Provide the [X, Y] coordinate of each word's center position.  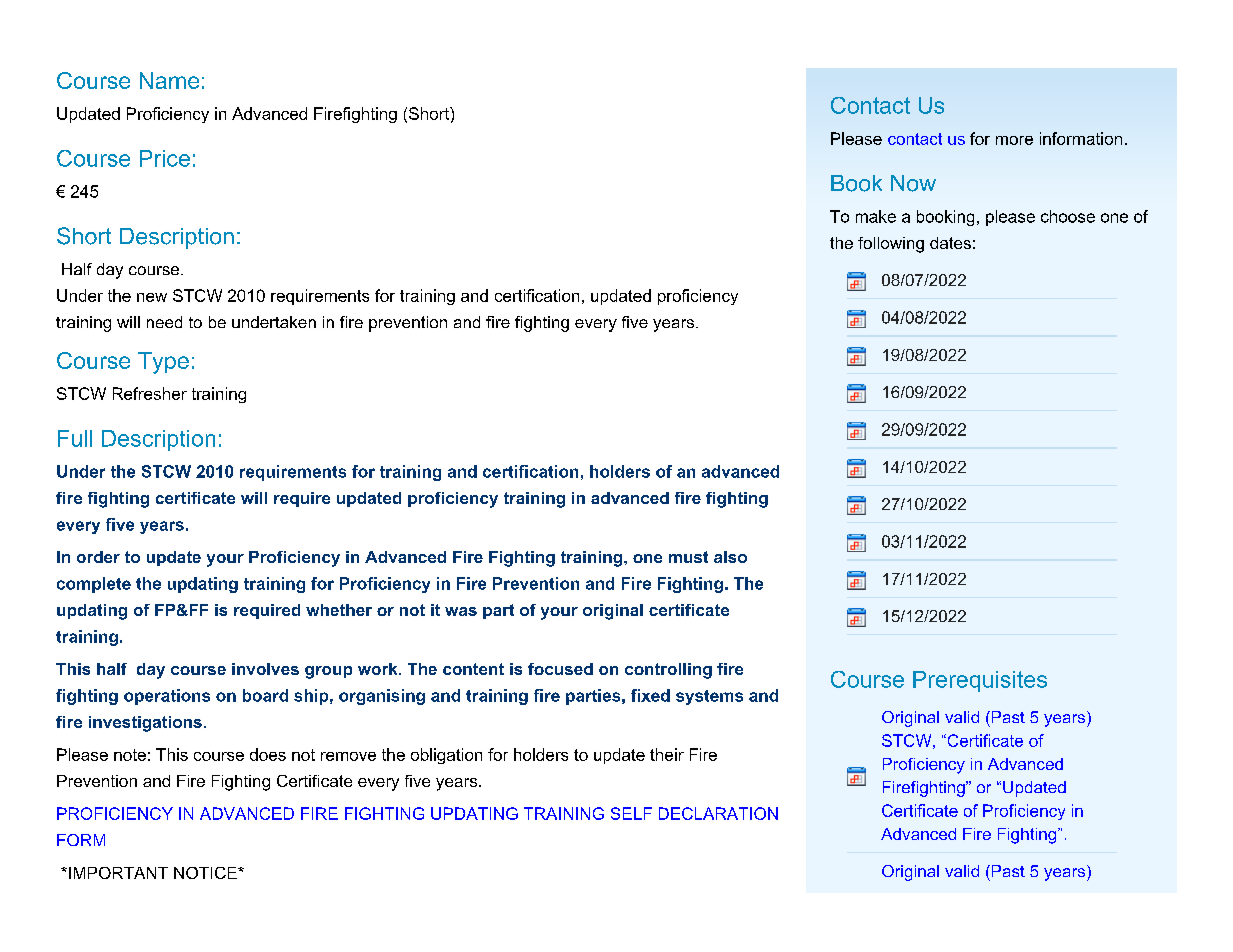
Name [169, 80]
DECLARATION [718, 813]
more [1014, 140]
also [730, 557]
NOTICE [206, 873]
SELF [631, 813]
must [688, 557]
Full [75, 438]
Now [913, 183]
